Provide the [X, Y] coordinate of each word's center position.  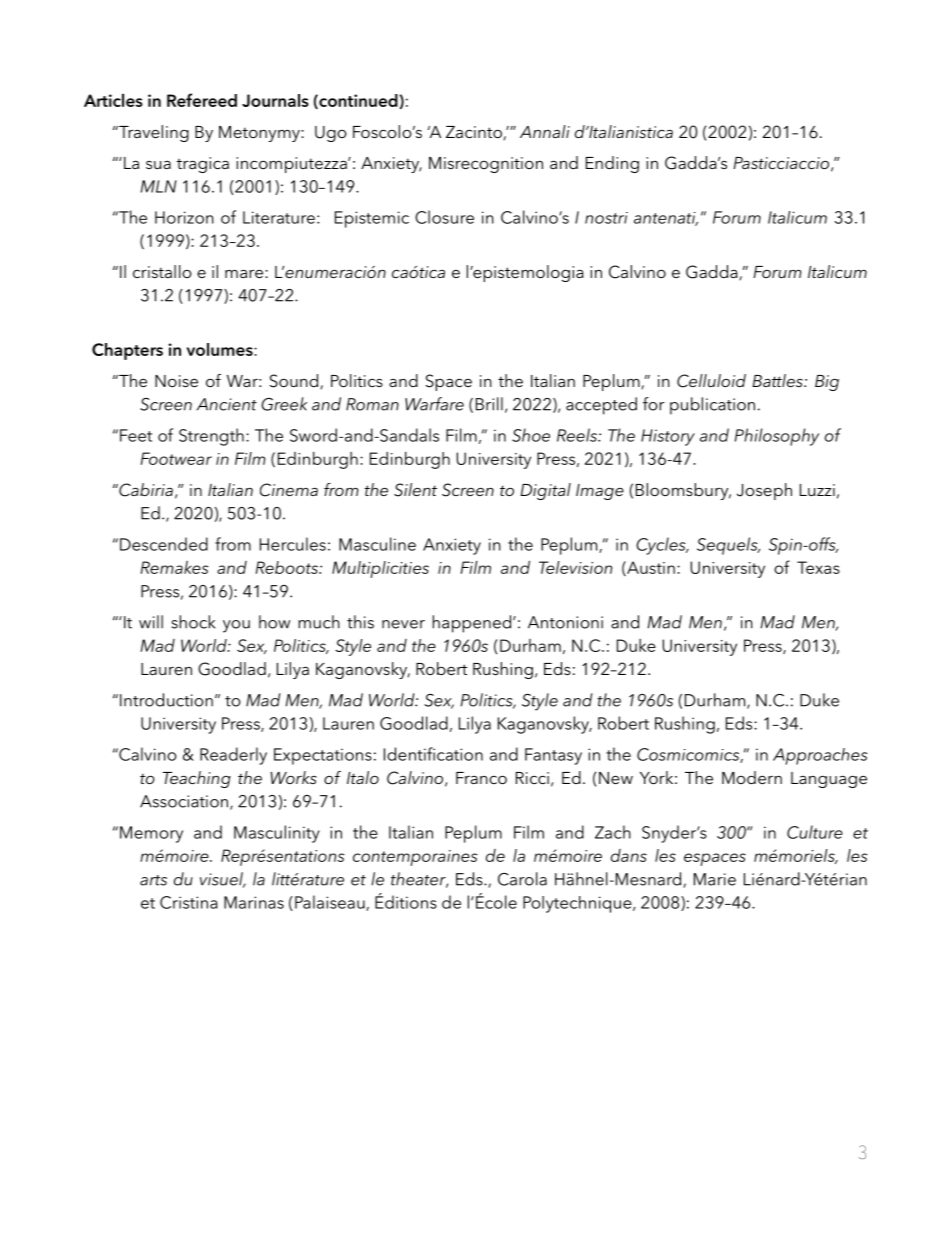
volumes [221, 349]
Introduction [166, 700]
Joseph [764, 491]
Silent [415, 490]
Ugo [331, 134]
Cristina [189, 902]
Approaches [820, 756]
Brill [489, 404]
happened [472, 624]
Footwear [176, 458]
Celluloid [711, 381]
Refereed [202, 100]
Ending [612, 164]
